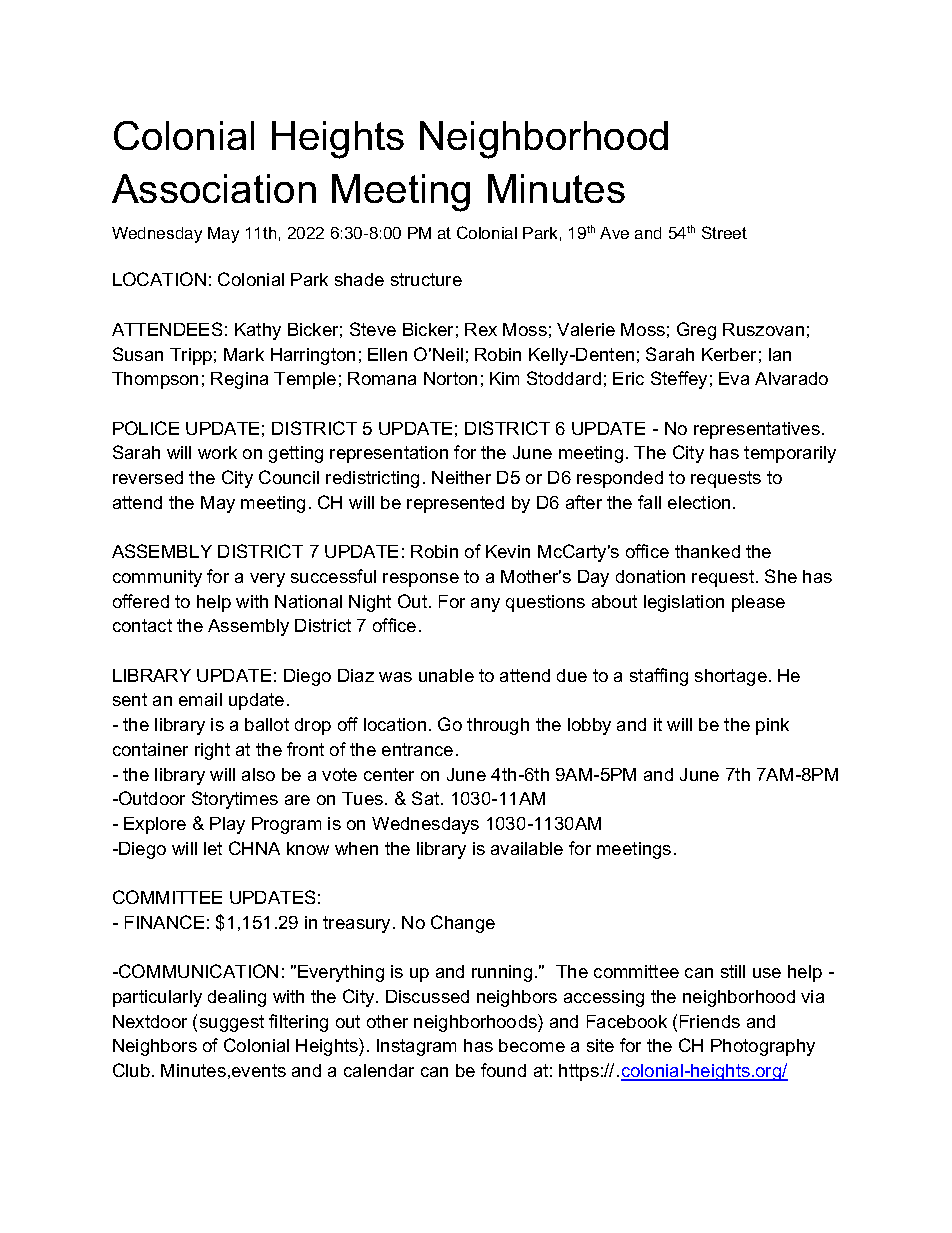  What do you see at coordinates (417, 749) in the screenshot?
I see `entrance` at bounding box center [417, 749].
